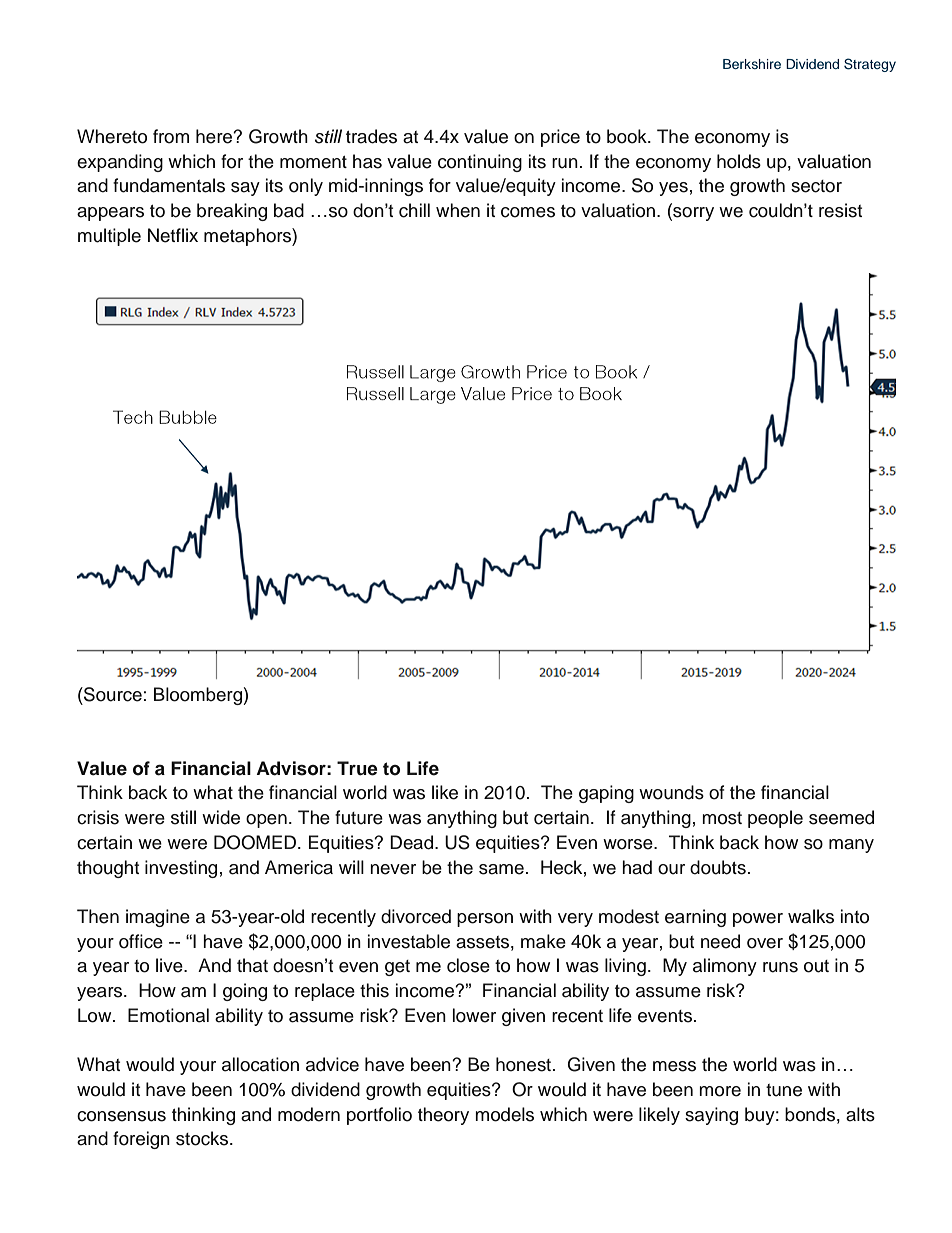 The width and height of the screenshot is (952, 1233). Describe the element at coordinates (480, 163) in the screenshot. I see `continuing` at that location.
